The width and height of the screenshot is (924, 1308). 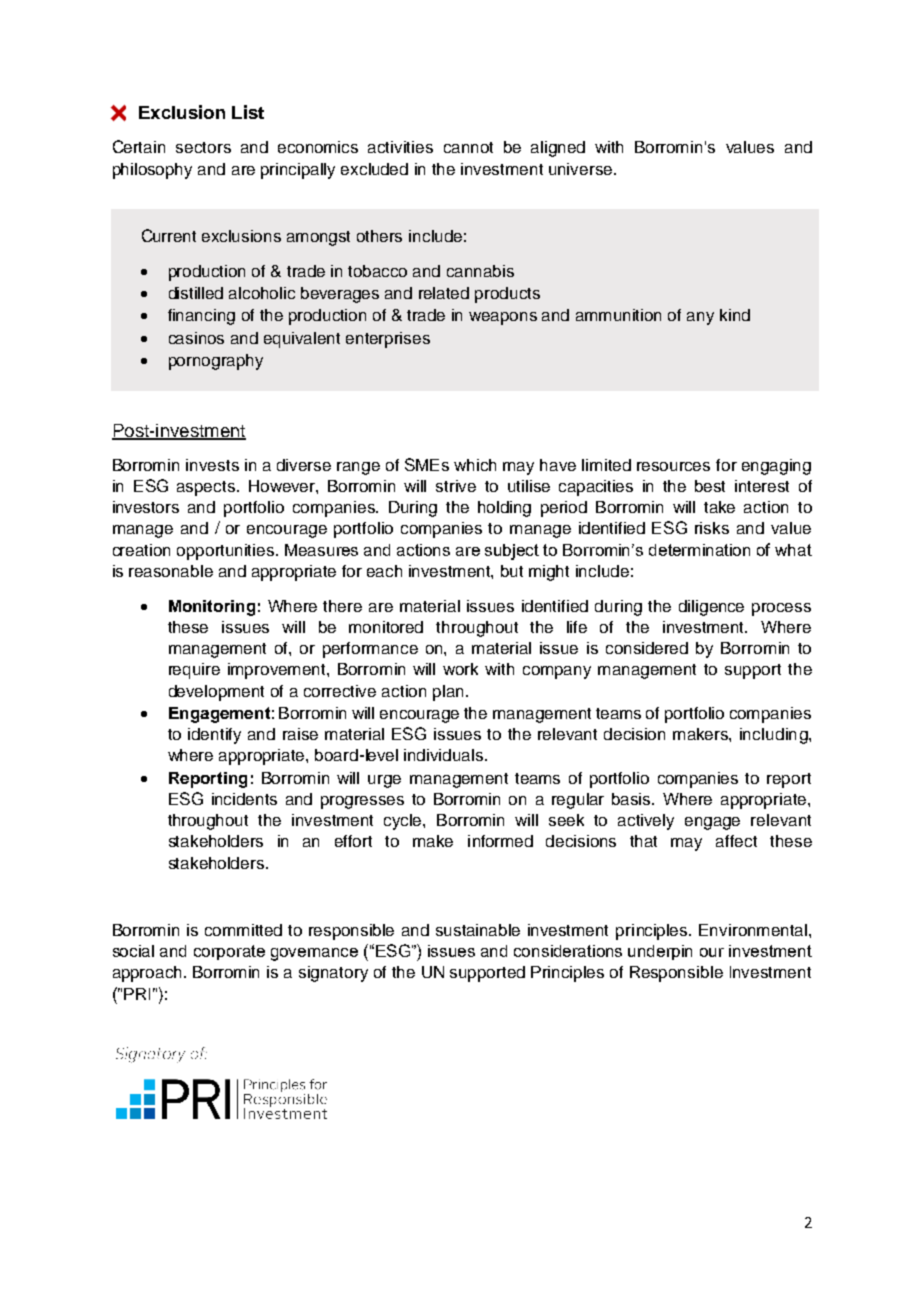 What do you see at coordinates (227, 552) in the screenshot?
I see `opportunities` at bounding box center [227, 552].
